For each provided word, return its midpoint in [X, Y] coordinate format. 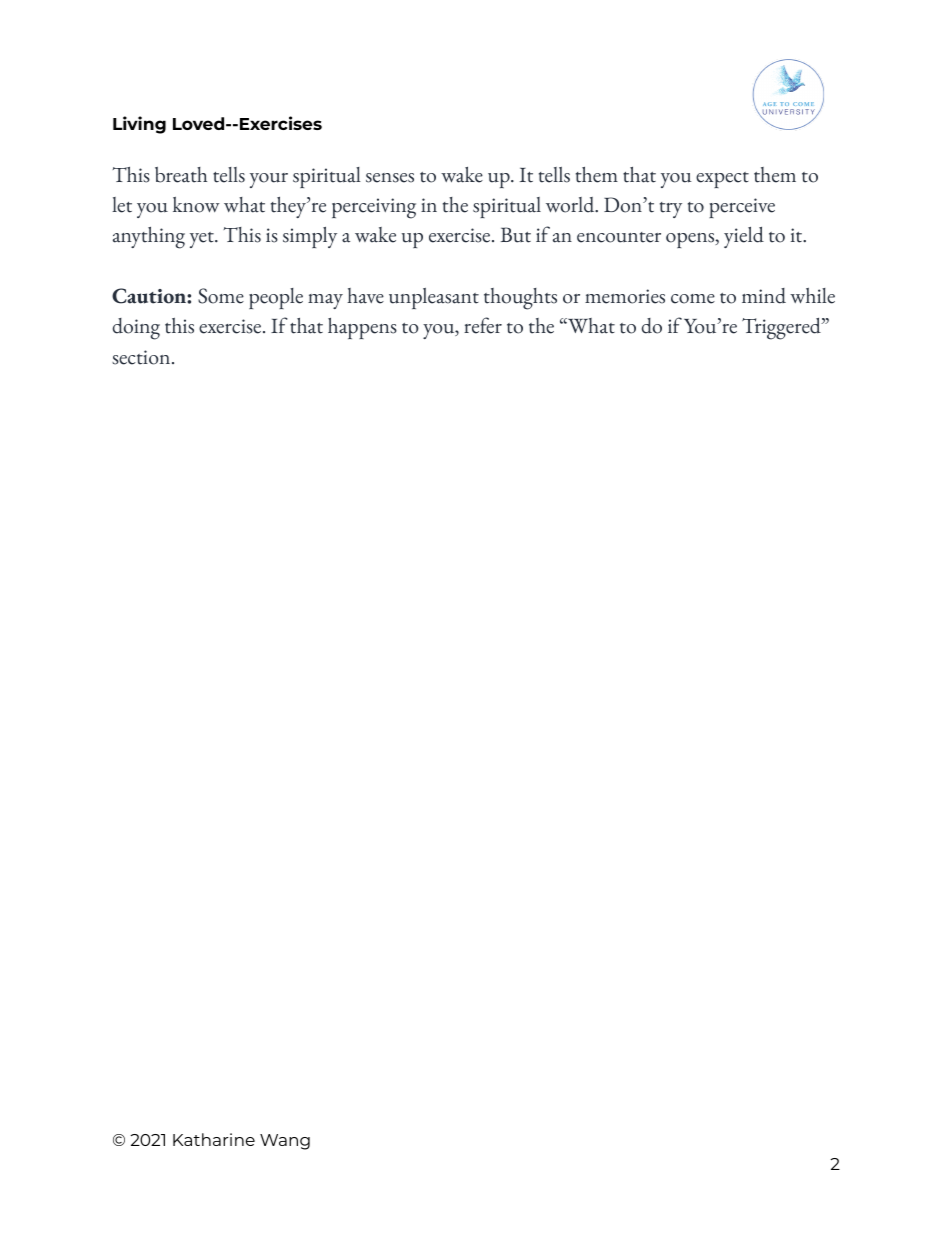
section [142, 357]
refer [483, 325]
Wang [285, 1142]
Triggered [782, 329]
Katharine [214, 1139]
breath [181, 175]
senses [390, 178]
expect [722, 180]
